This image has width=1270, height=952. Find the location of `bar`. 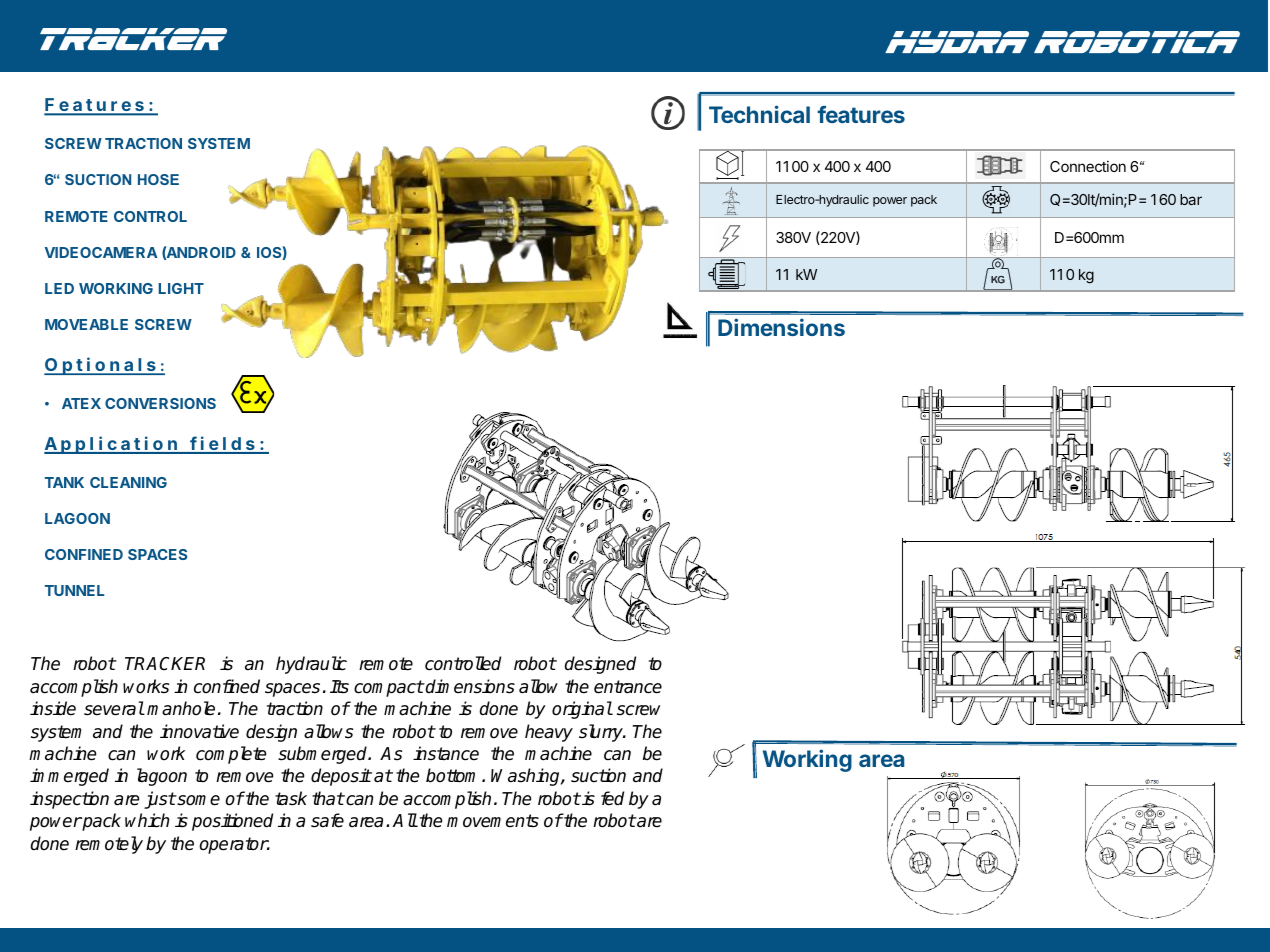

bar is located at coordinates (1191, 199).
